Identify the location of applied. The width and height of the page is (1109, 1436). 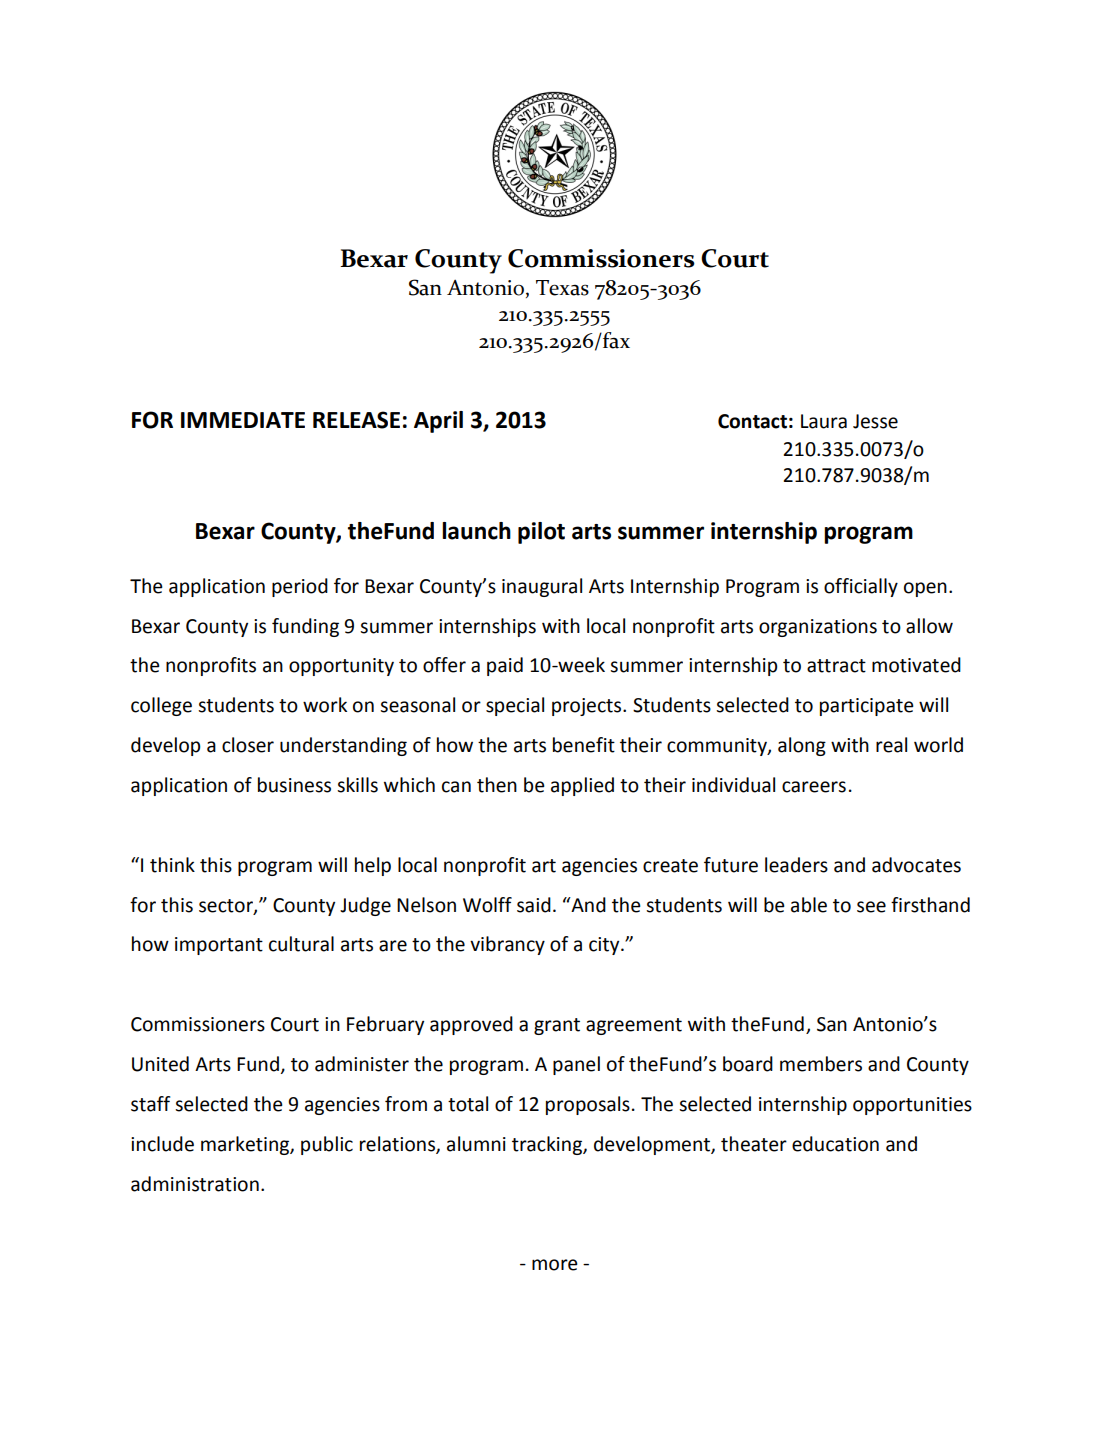
(582, 786).
